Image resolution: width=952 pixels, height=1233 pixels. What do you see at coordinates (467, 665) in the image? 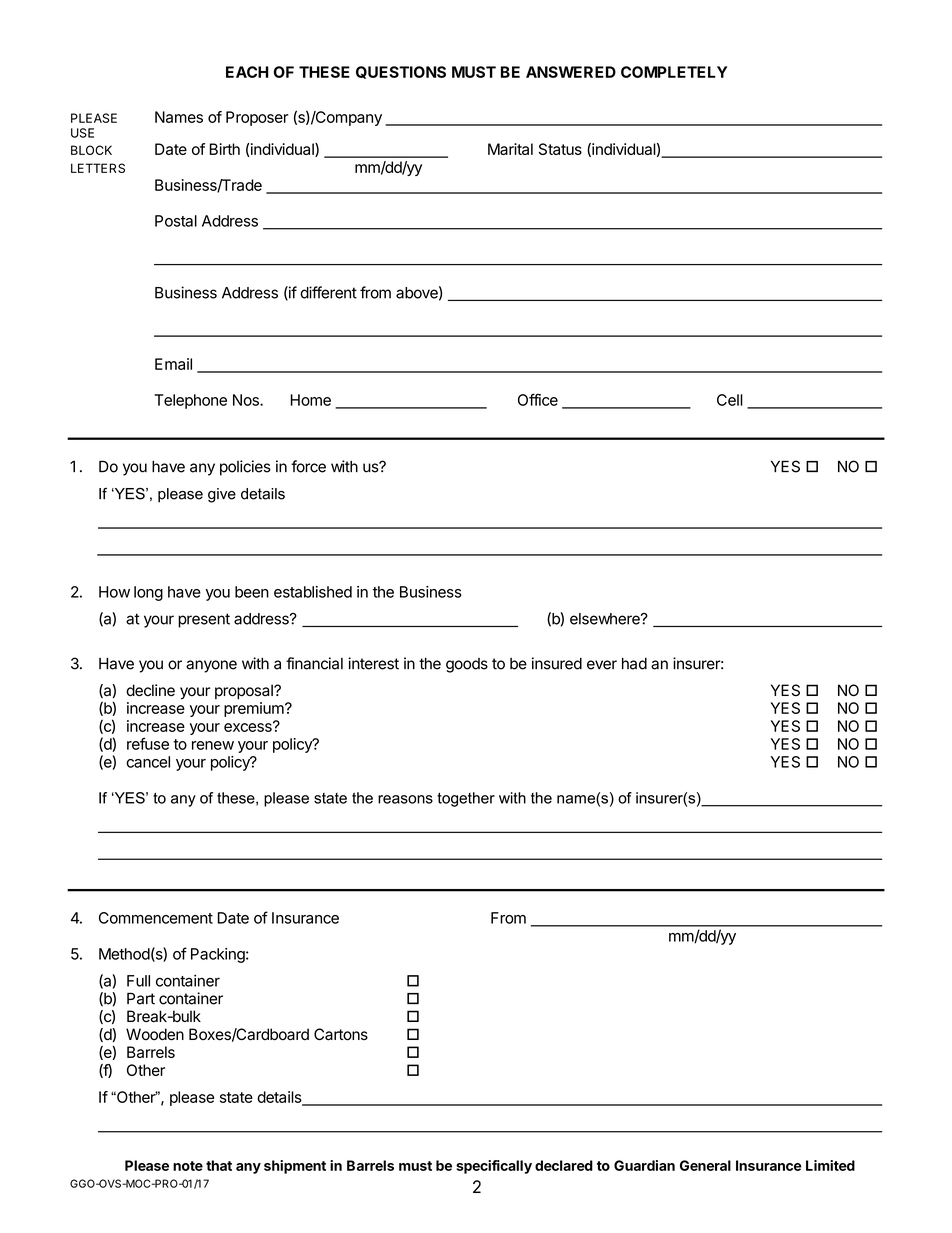
I see `goods` at bounding box center [467, 665].
